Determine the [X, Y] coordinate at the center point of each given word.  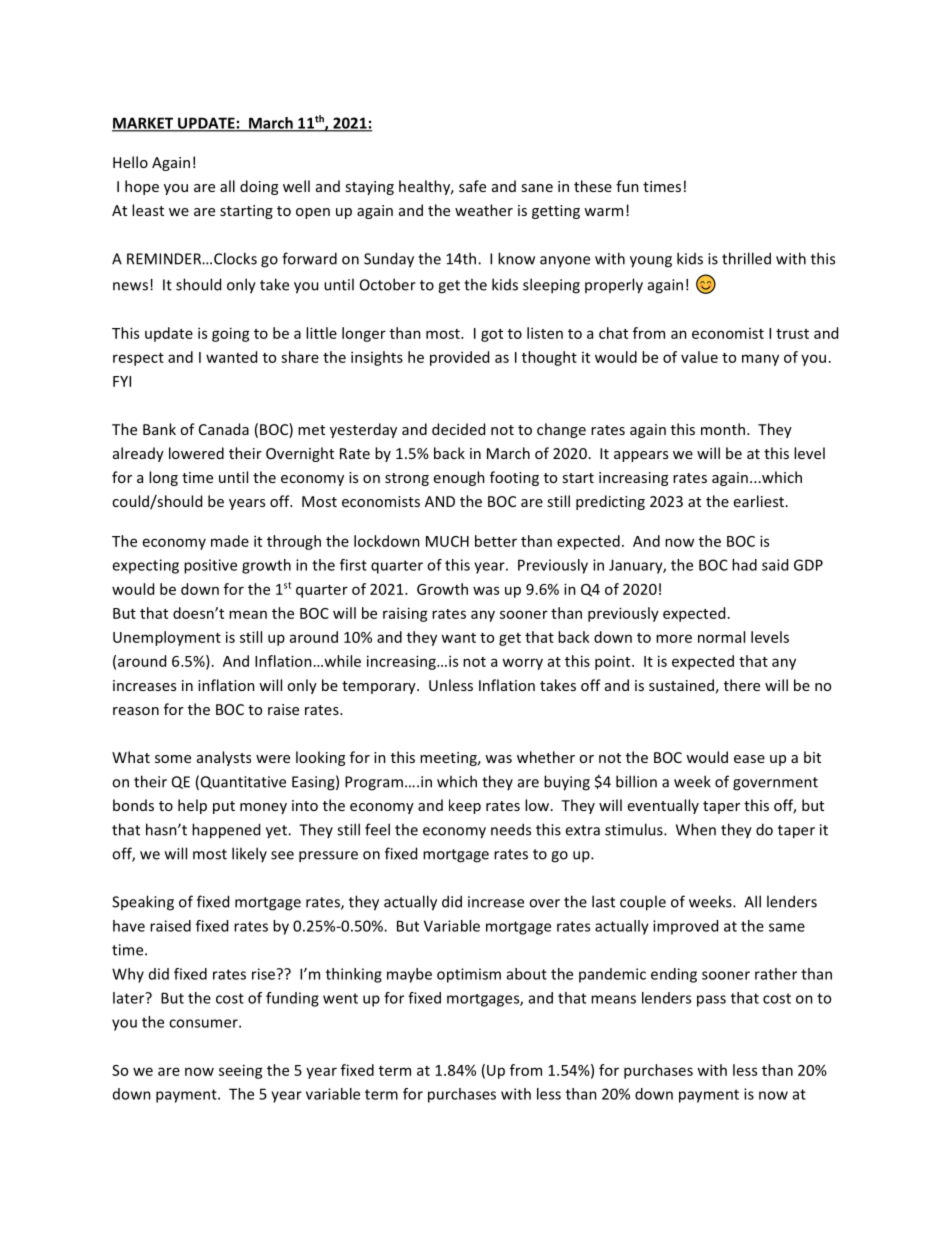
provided [459, 358]
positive [210, 566]
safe [472, 186]
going [231, 334]
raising [405, 614]
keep [465, 806]
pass [711, 1001]
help [192, 806]
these [593, 186]
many [760, 360]
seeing [241, 1071]
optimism [469, 975]
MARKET [144, 124]
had [744, 565]
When [696, 829]
